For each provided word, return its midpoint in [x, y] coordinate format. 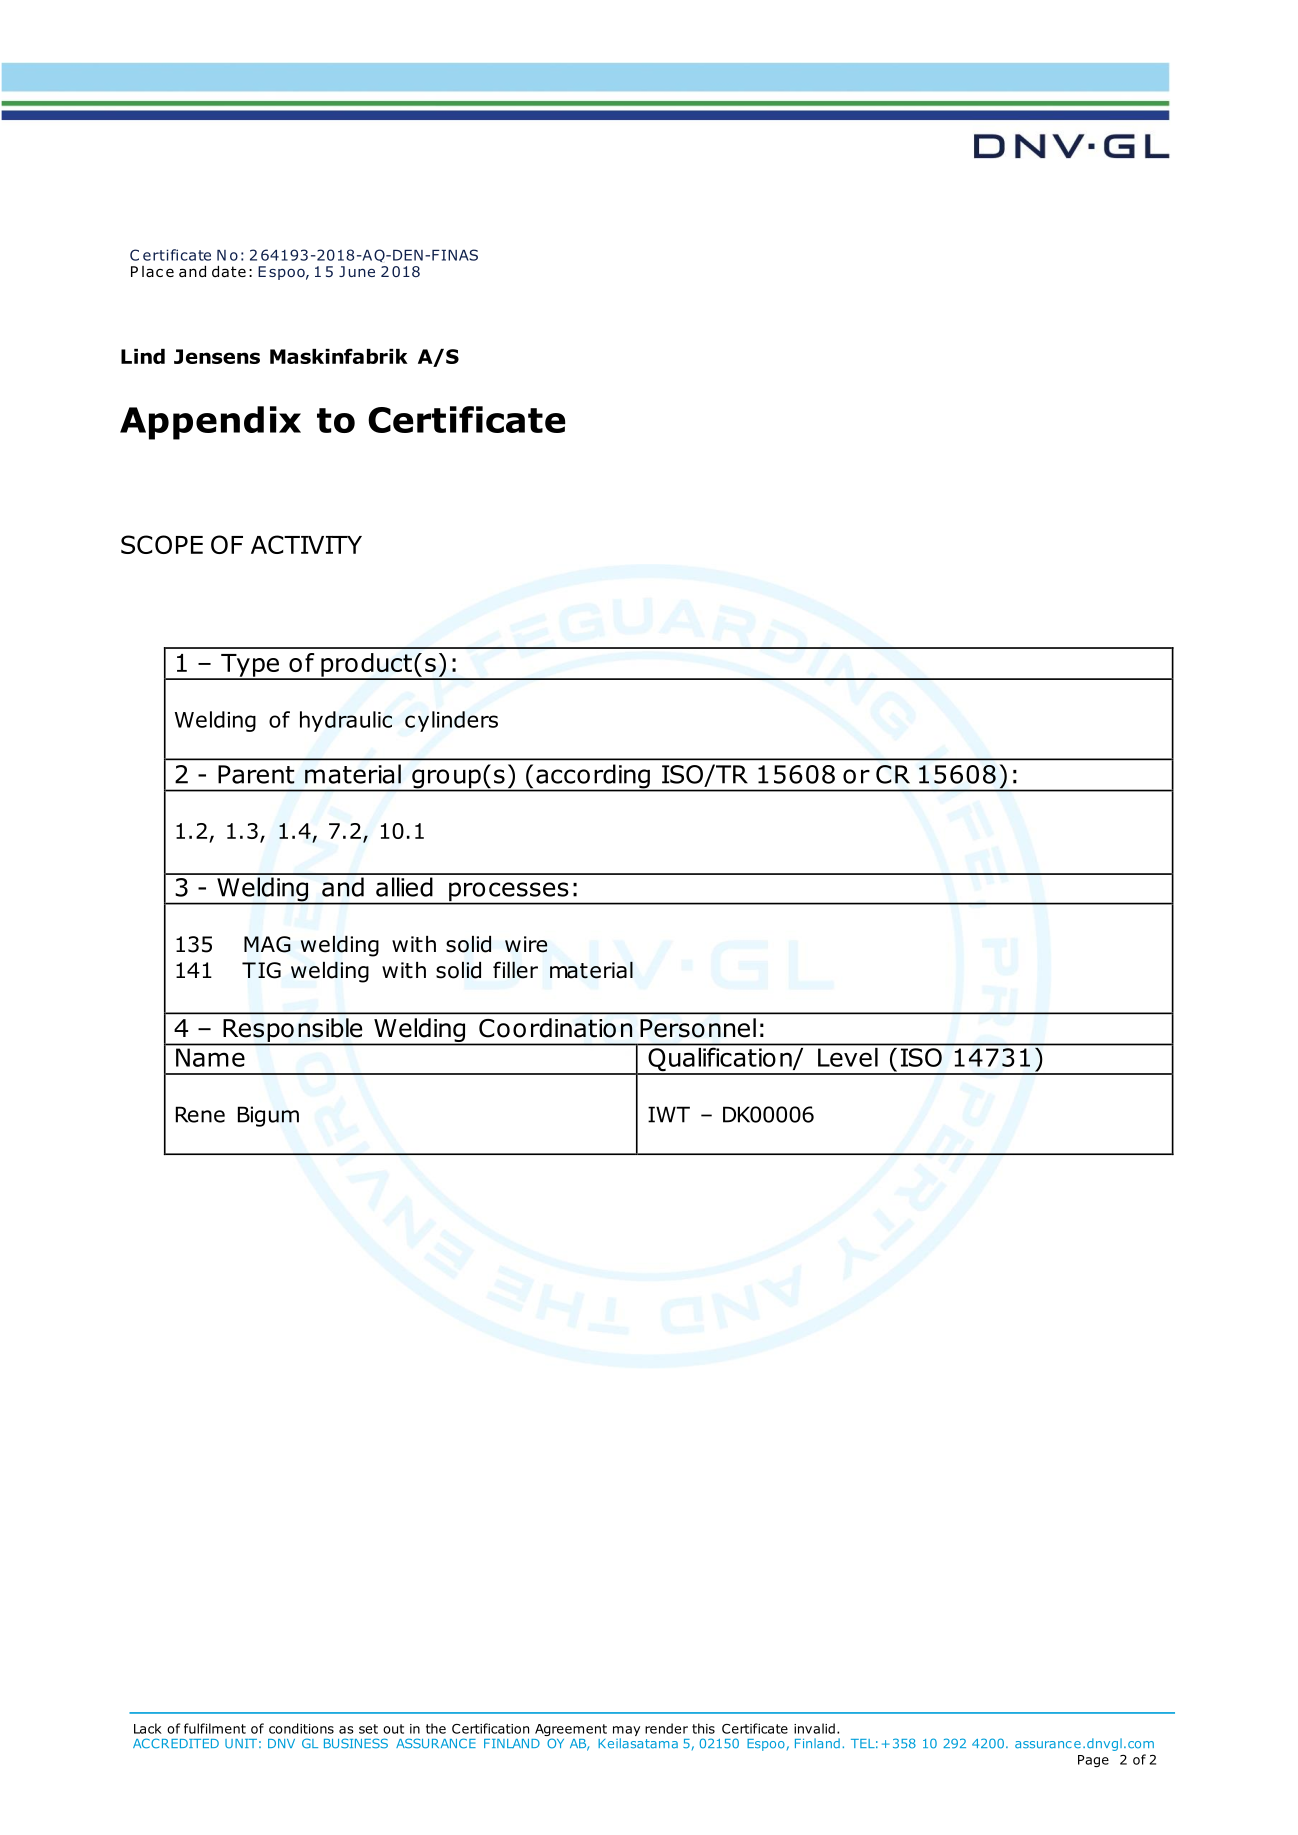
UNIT [241, 1744]
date [229, 271]
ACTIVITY [306, 544]
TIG [261, 970]
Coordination [556, 1028]
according [593, 777]
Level [848, 1057]
